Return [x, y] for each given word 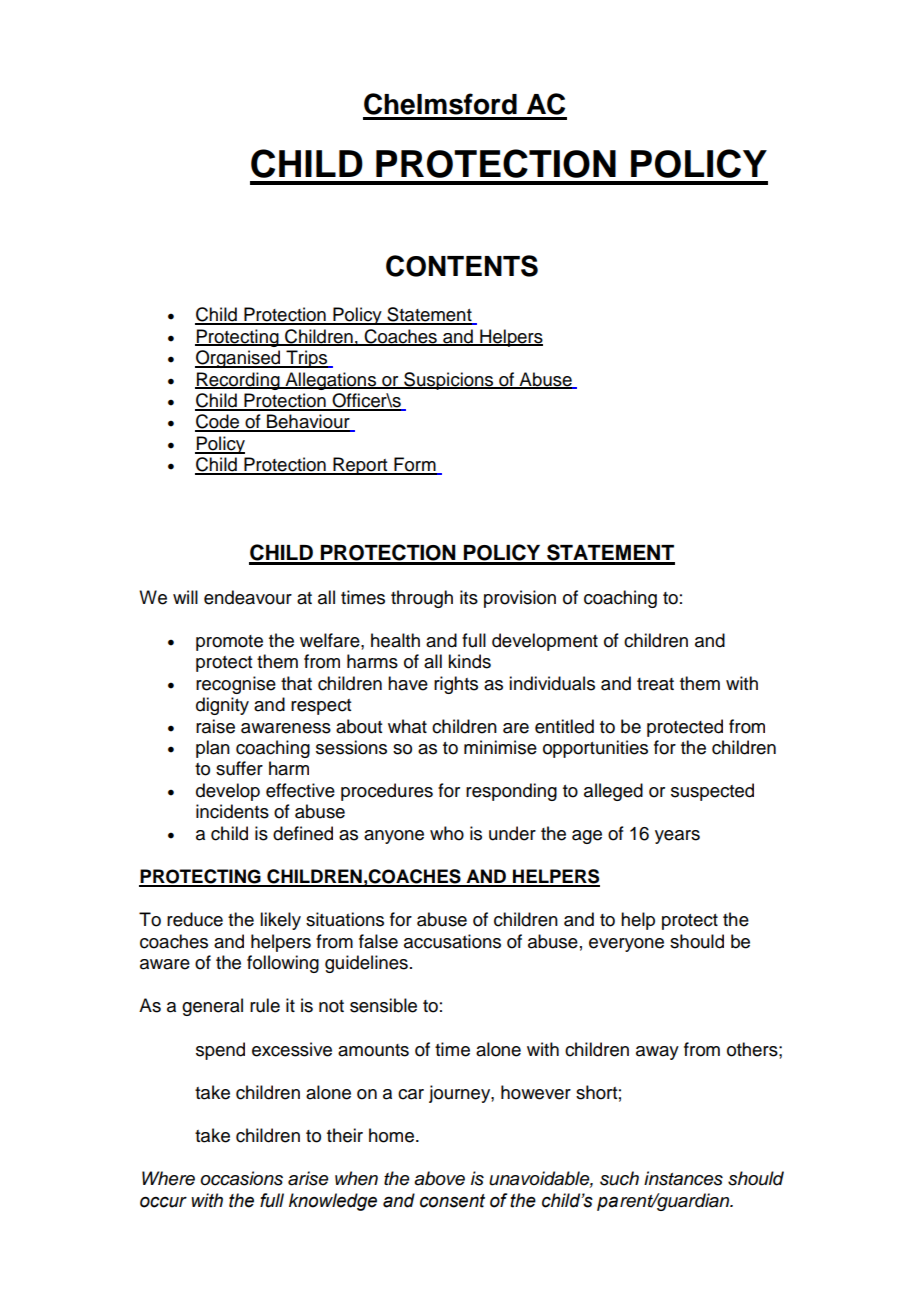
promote [229, 643]
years [677, 837]
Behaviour [308, 422]
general [212, 1007]
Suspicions [449, 381]
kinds [469, 661]
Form [415, 465]
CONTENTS [462, 266]
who [447, 833]
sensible [383, 1005]
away [657, 1053]
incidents [232, 811]
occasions [241, 1178]
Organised [239, 359]
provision [520, 599]
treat [655, 684]
